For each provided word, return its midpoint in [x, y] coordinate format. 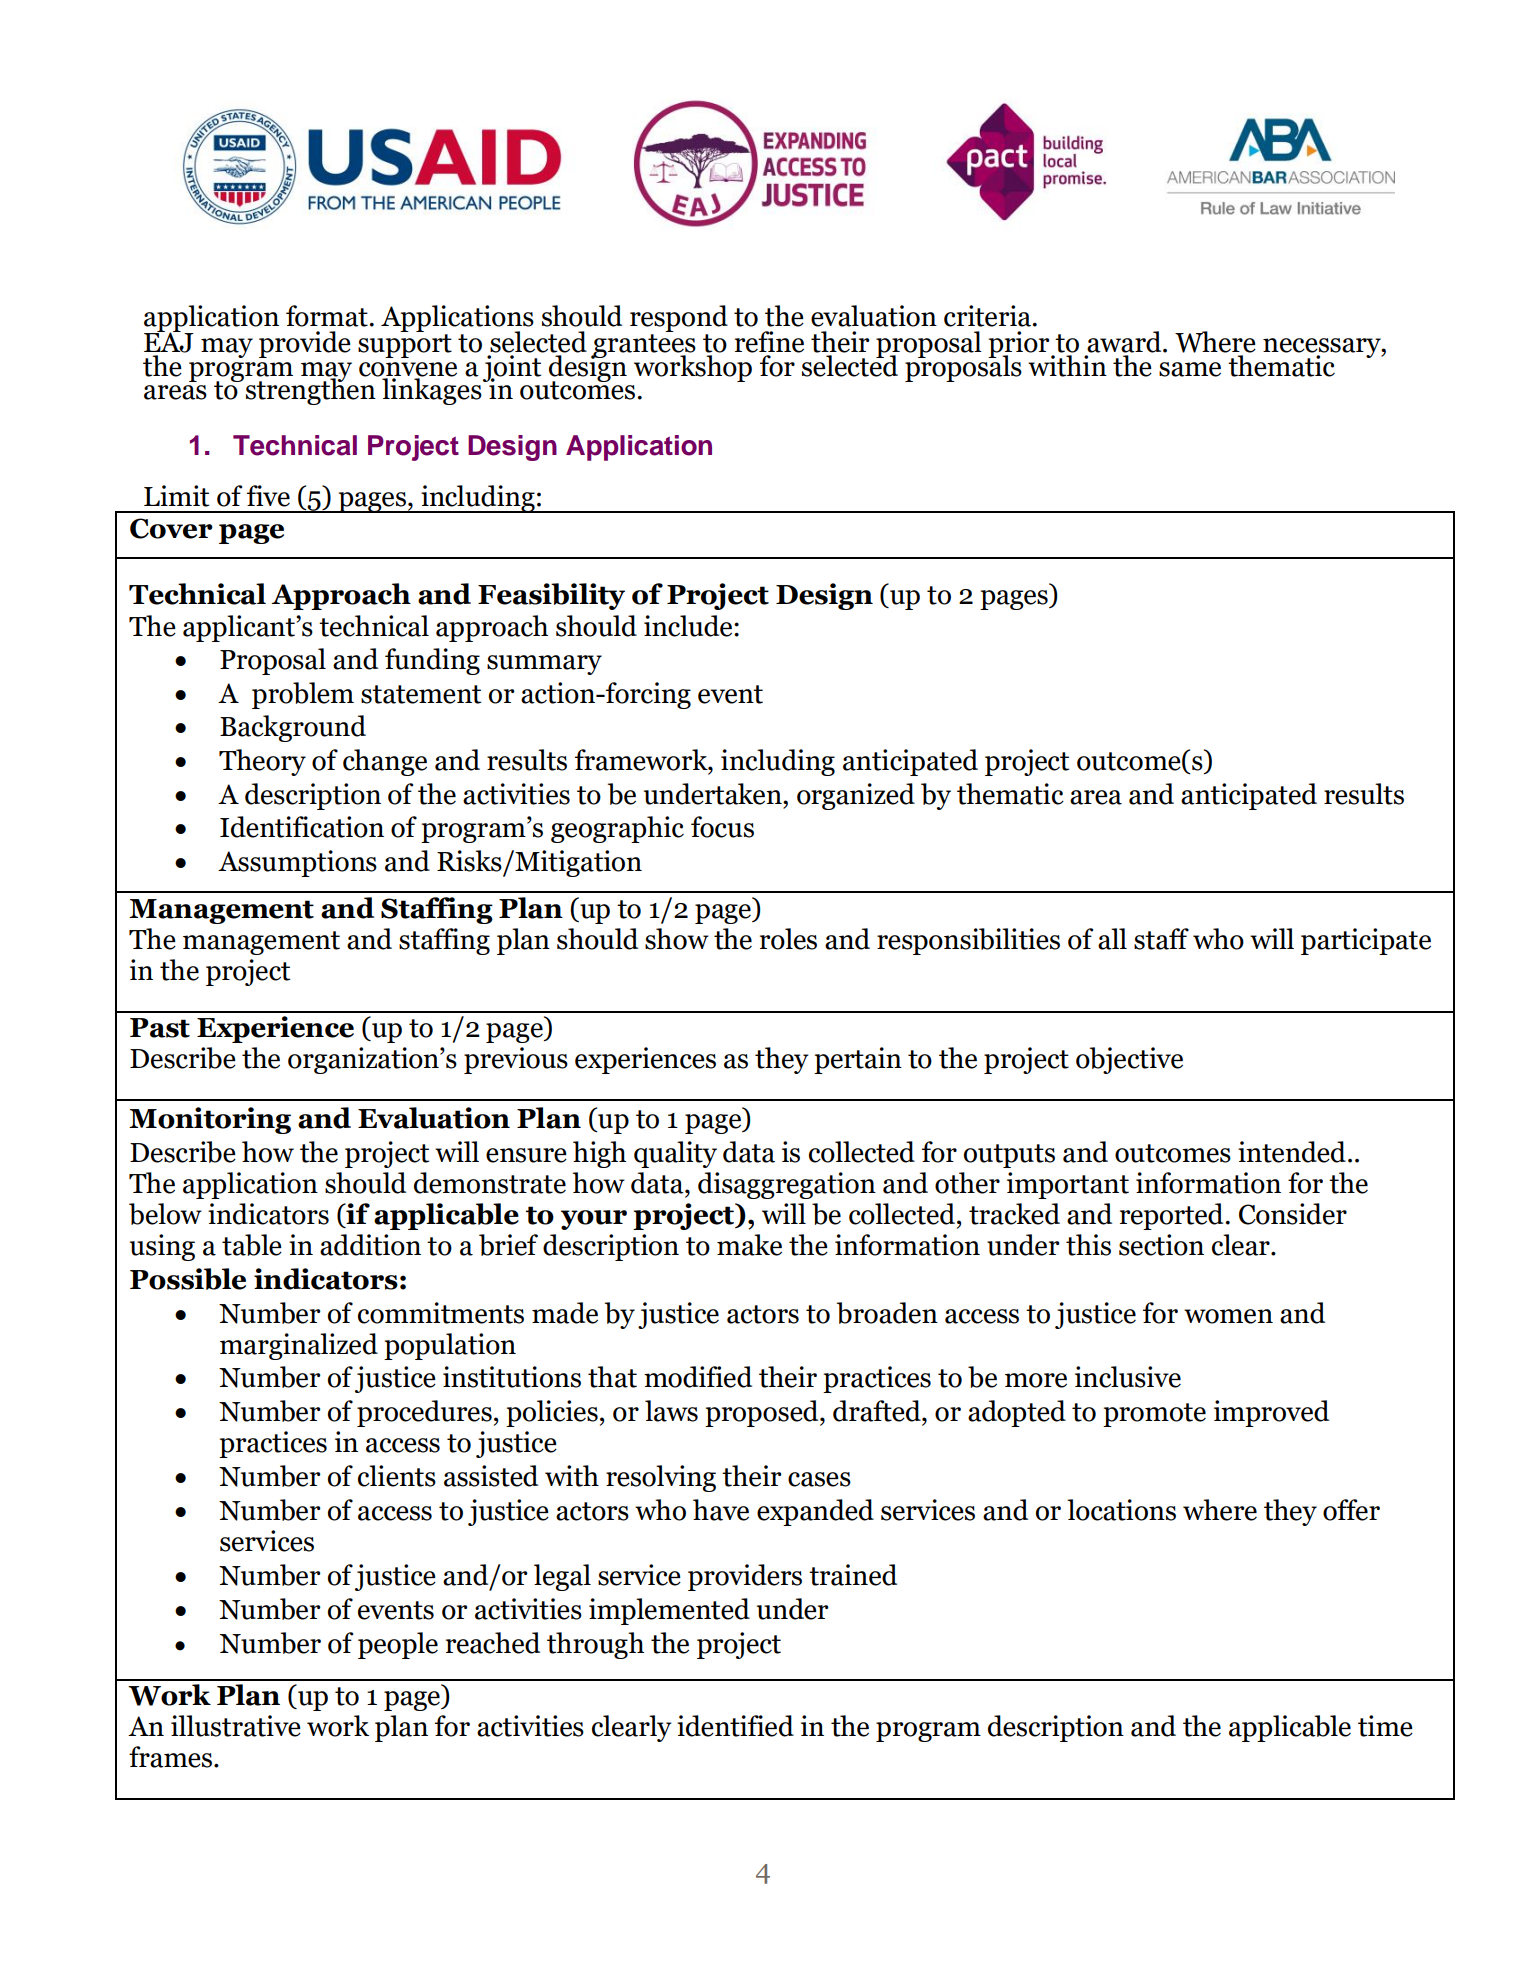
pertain [858, 1060]
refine [769, 342]
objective [1129, 1060]
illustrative [236, 1726]
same [1190, 369]
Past [160, 1028]
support [405, 346]
